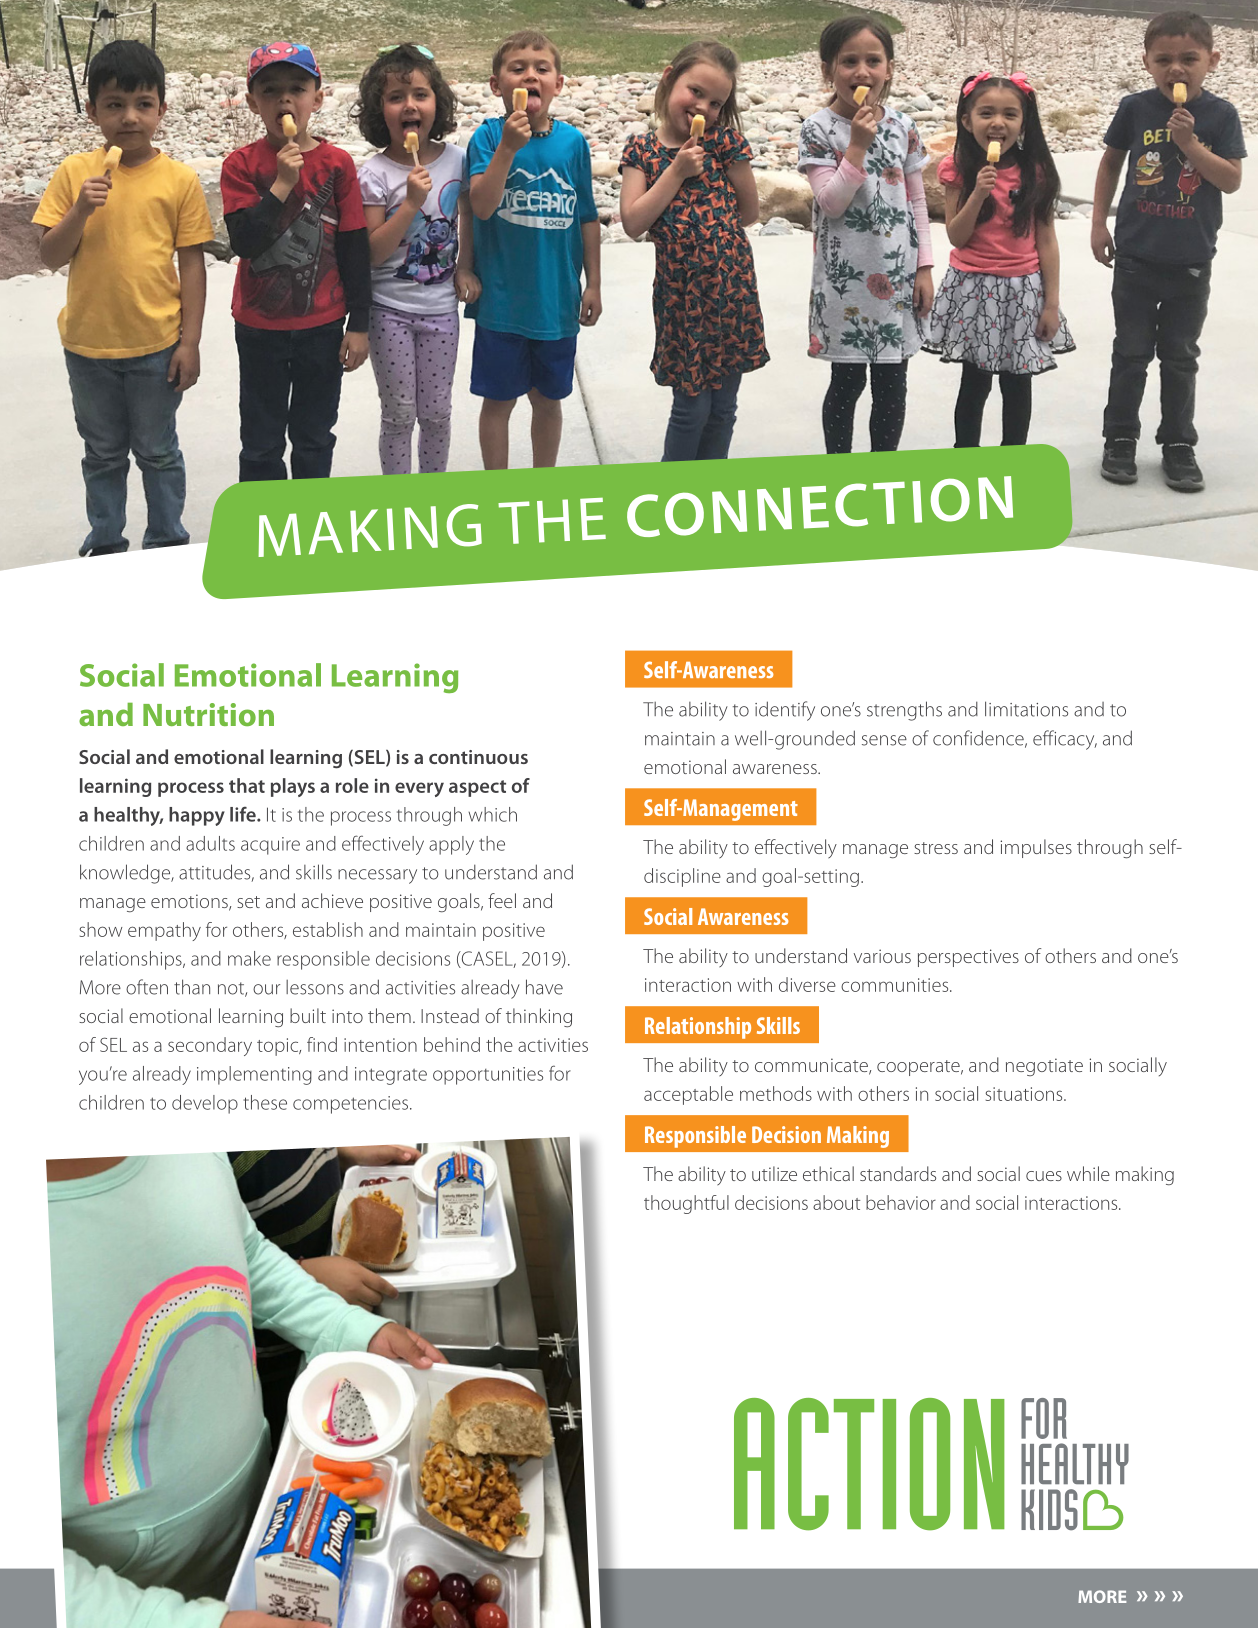 The height and width of the document is (1628, 1258). What do you see at coordinates (1026, 709) in the document?
I see `limitations` at bounding box center [1026, 709].
